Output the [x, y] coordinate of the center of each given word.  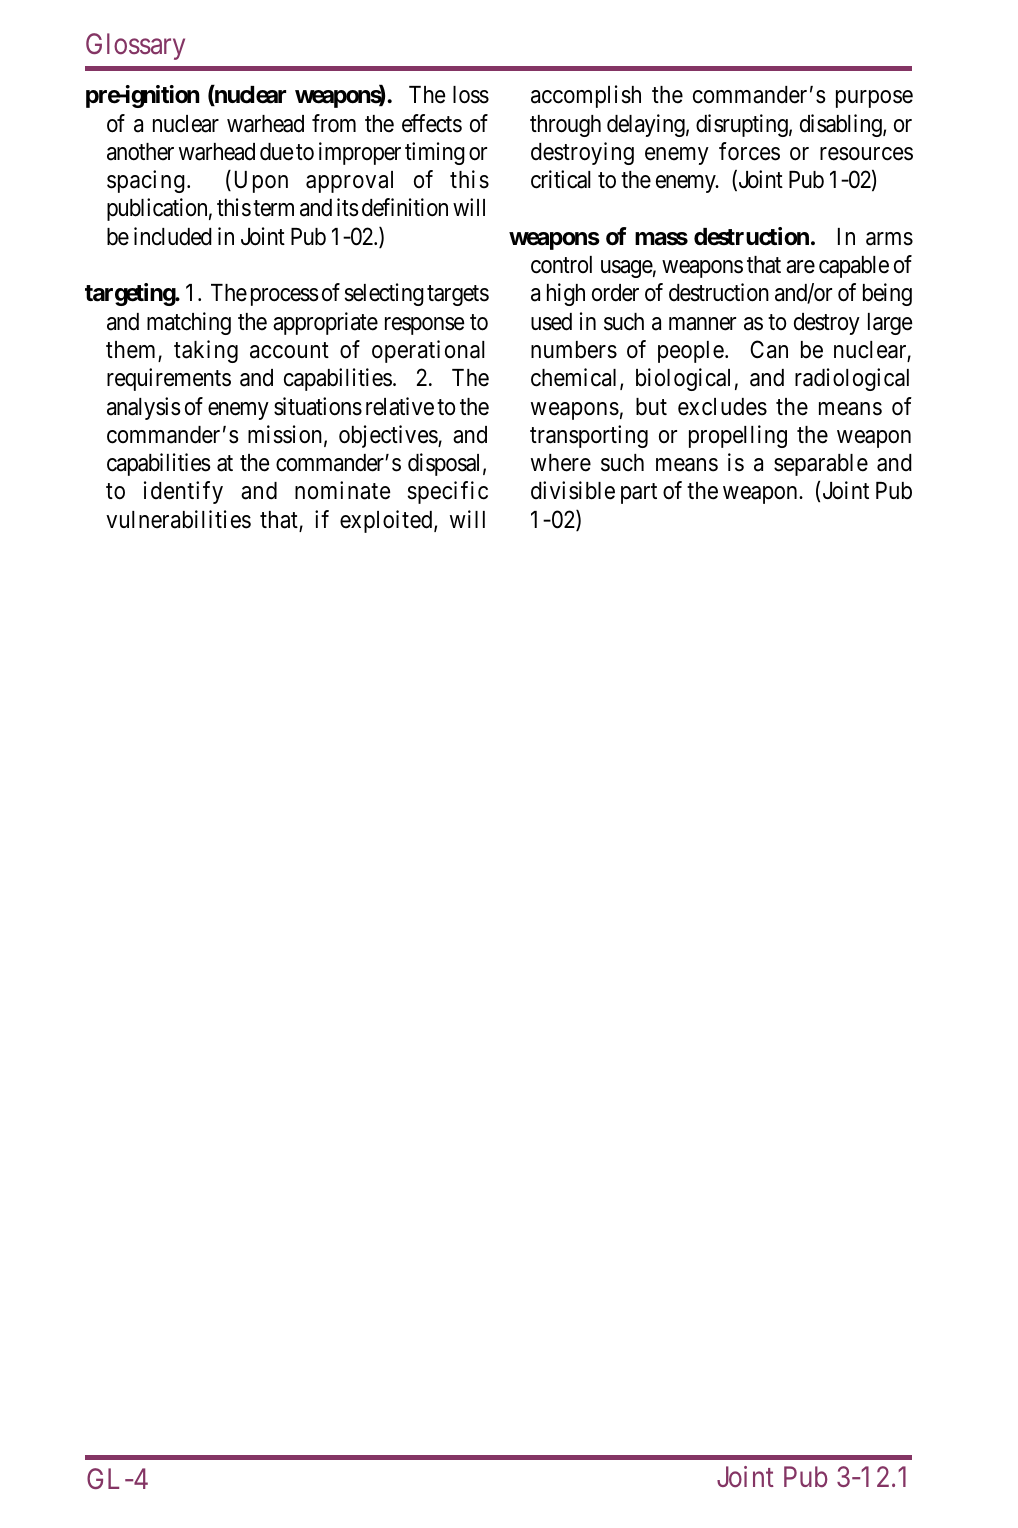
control [561, 265]
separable [821, 465]
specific [448, 492]
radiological [852, 379]
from [334, 123]
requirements [169, 379]
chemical [576, 378]
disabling [842, 125]
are [800, 267]
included [173, 236]
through [565, 126]
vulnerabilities [178, 519]
